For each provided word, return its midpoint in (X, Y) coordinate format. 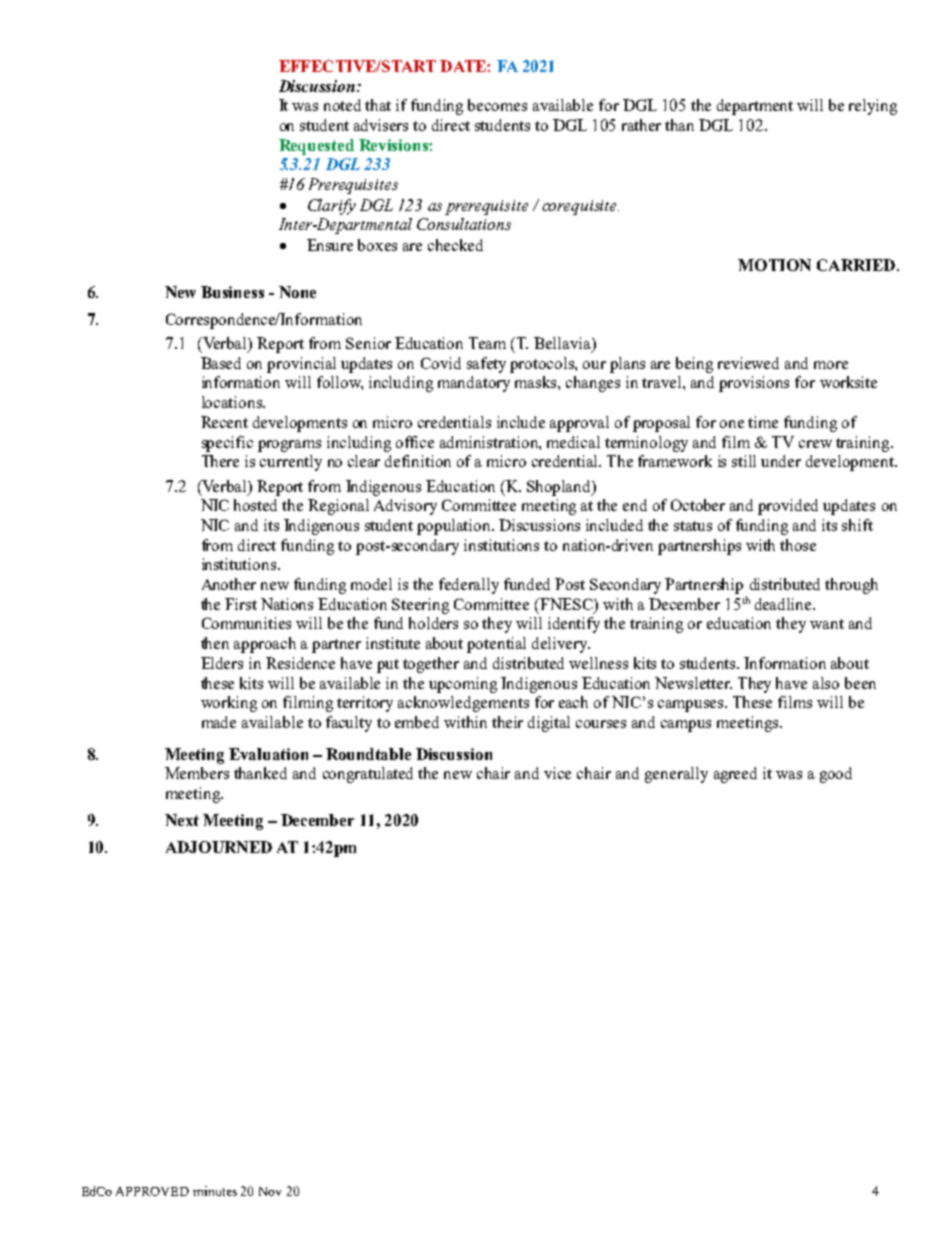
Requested (316, 147)
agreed (735, 775)
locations (233, 402)
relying (873, 107)
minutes (215, 1191)
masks (537, 382)
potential (496, 645)
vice (557, 773)
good (836, 775)
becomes (497, 105)
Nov (270, 1191)
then (215, 643)
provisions (754, 384)
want (827, 624)
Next (182, 820)
